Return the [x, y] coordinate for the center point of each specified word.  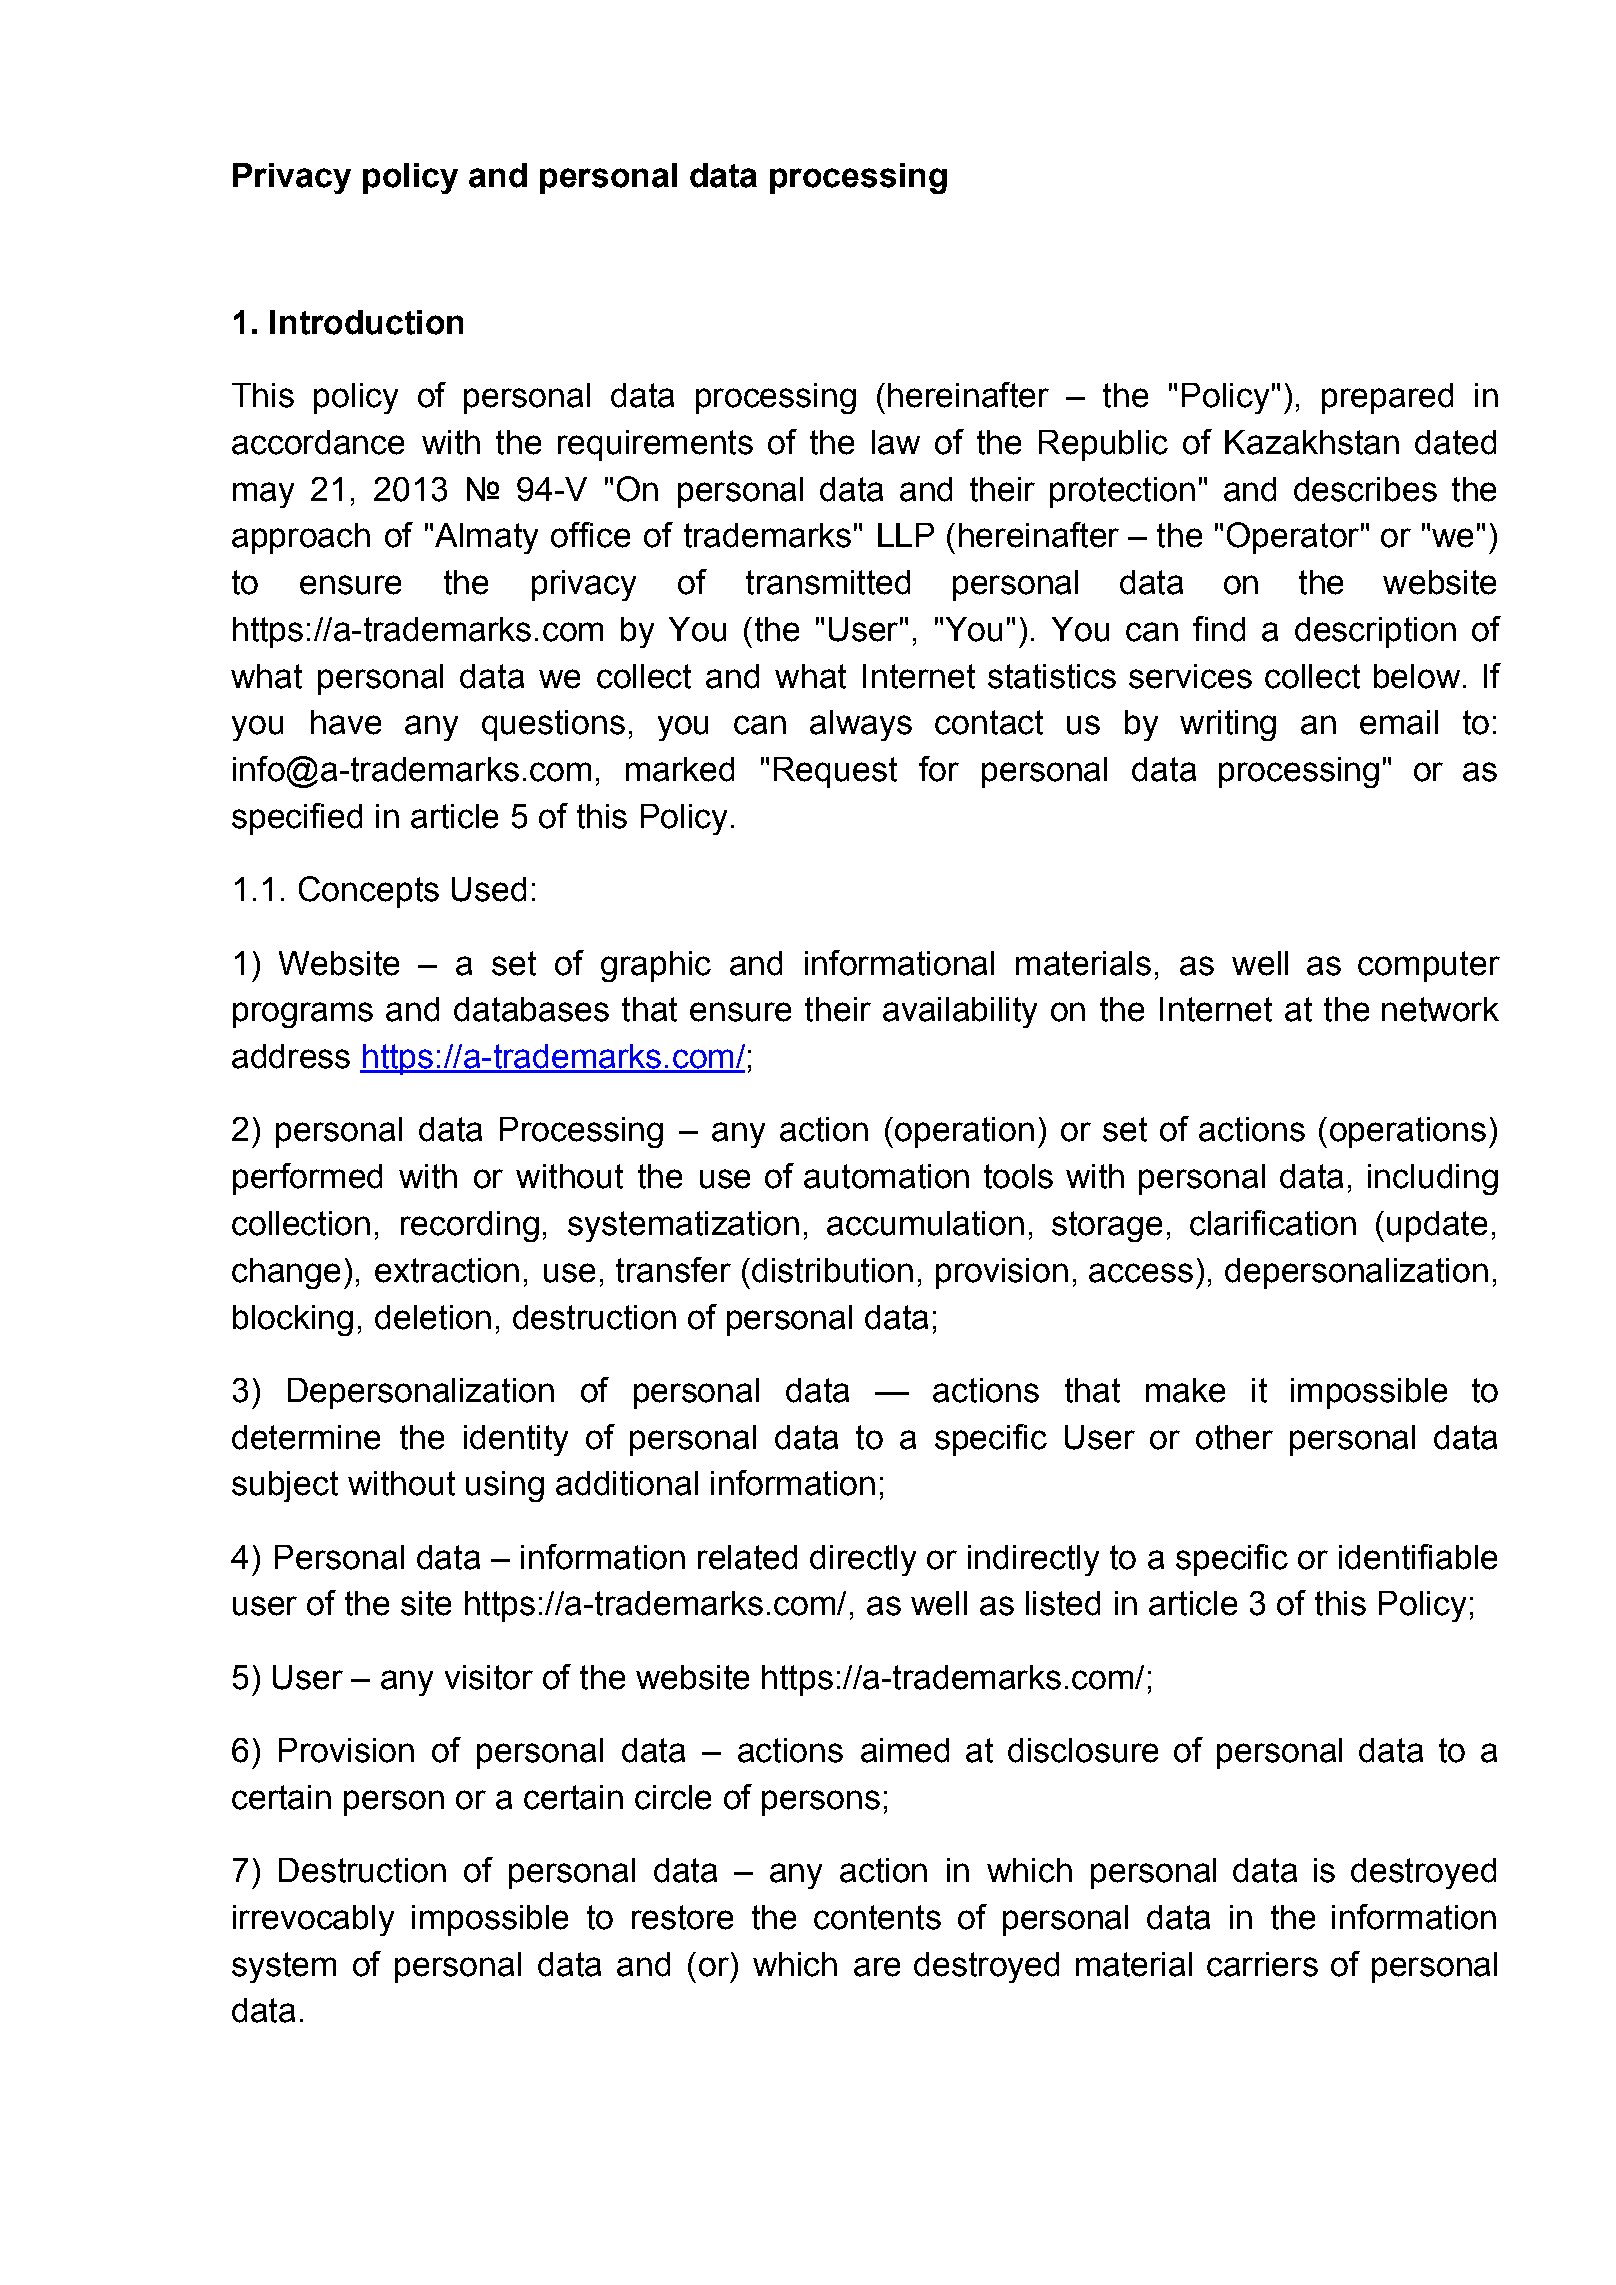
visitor [489, 1677]
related [747, 1557]
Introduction [366, 322]
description [1375, 632]
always [861, 725]
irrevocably [313, 1920]
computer [1429, 966]
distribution [832, 1270]
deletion [433, 1317]
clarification [1273, 1223]
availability [960, 1012]
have [346, 722]
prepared [1387, 398]
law [896, 442]
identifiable [1418, 1557]
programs [303, 1015]
